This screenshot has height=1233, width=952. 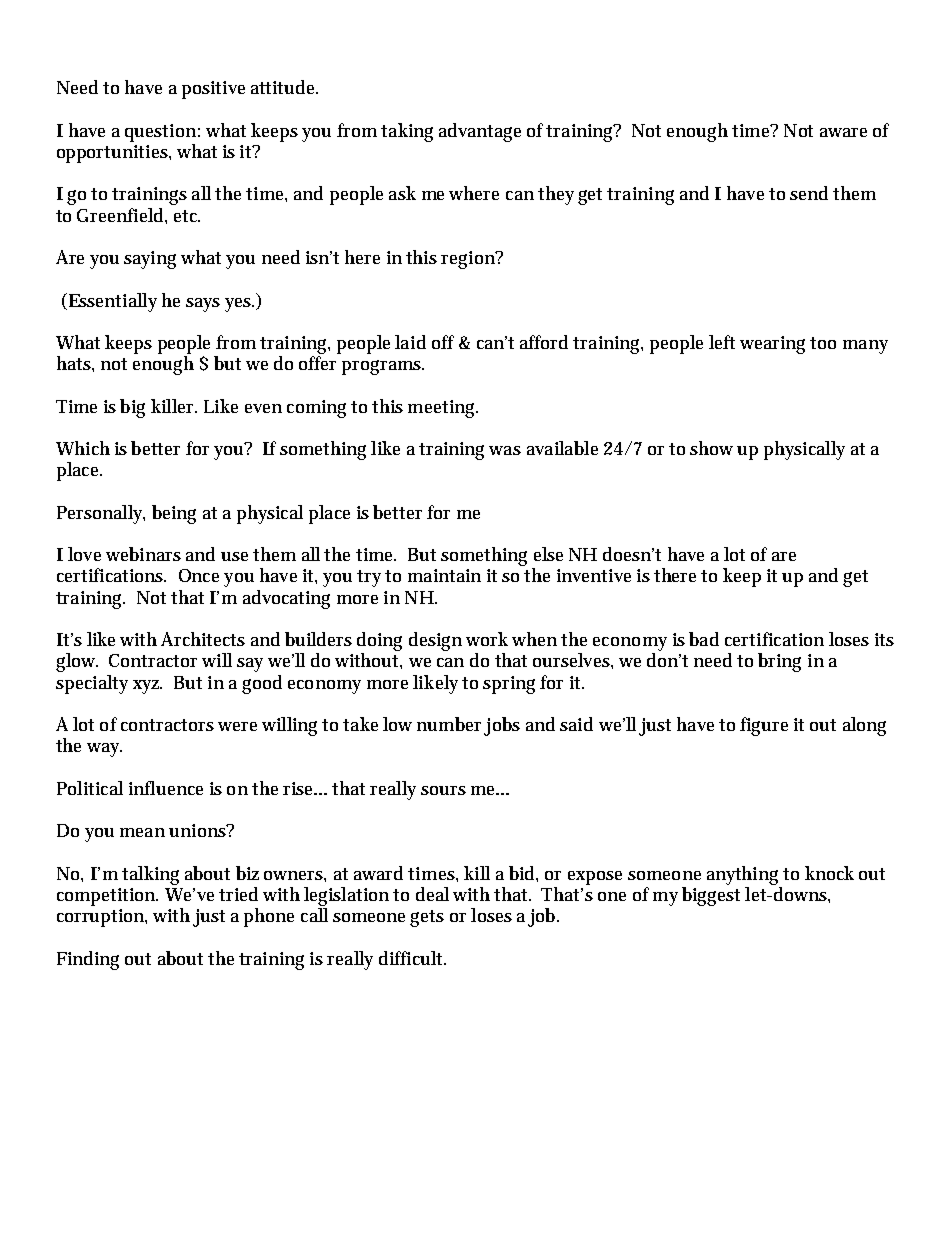 I want to click on says, so click(x=203, y=305).
